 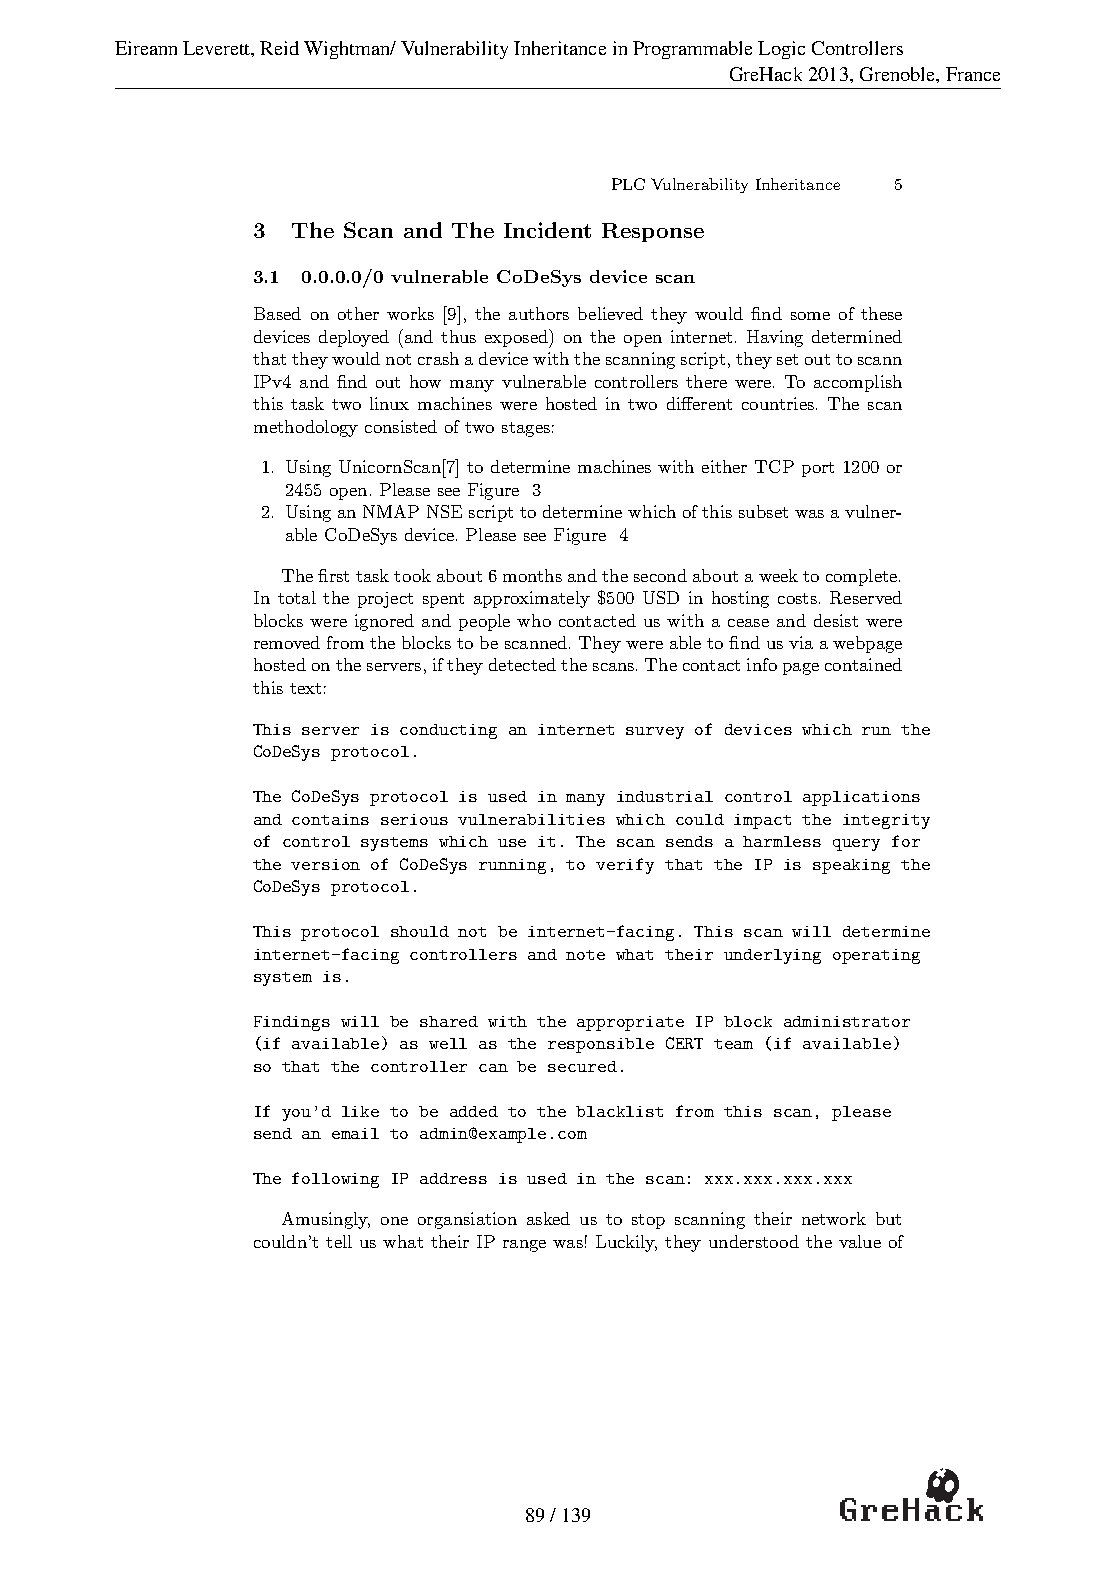 I want to click on ignored, so click(x=384, y=622).
